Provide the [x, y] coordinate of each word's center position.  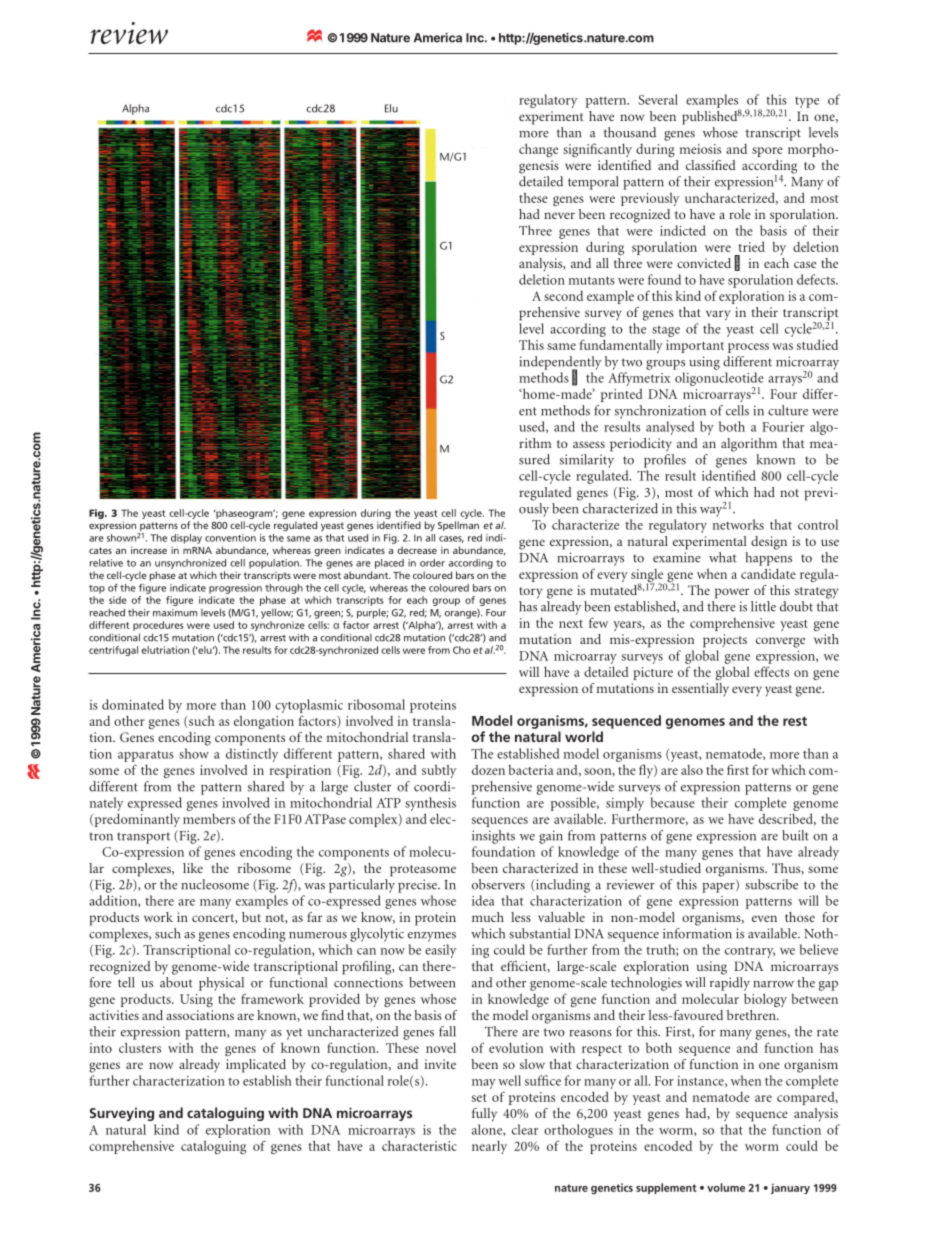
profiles [665, 461]
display [186, 539]
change [538, 150]
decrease [417, 550]
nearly [489, 1147]
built [795, 835]
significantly [597, 150]
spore [767, 152]
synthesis [430, 804]
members [209, 818]
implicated [256, 1066]
